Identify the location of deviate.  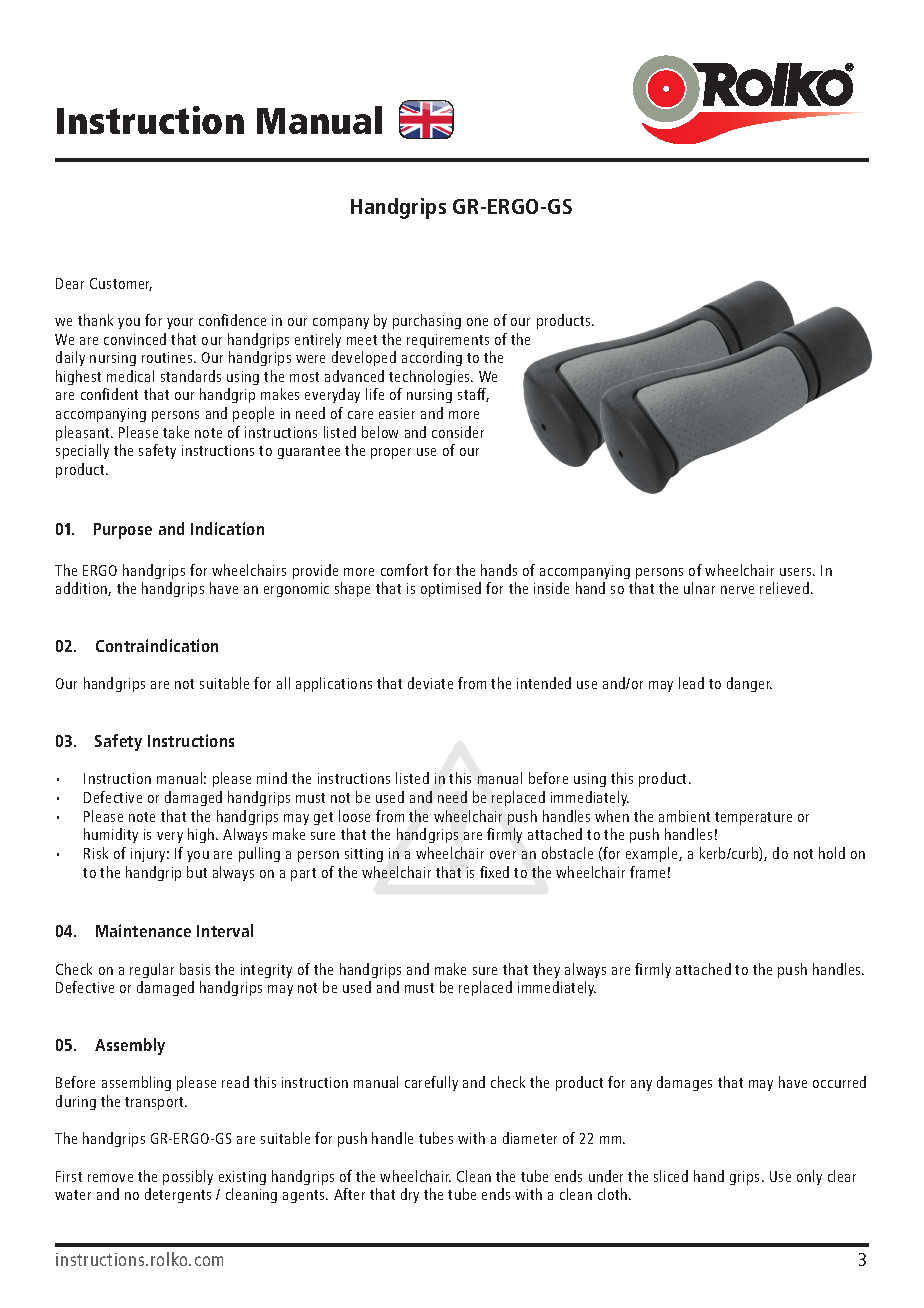
(430, 683).
